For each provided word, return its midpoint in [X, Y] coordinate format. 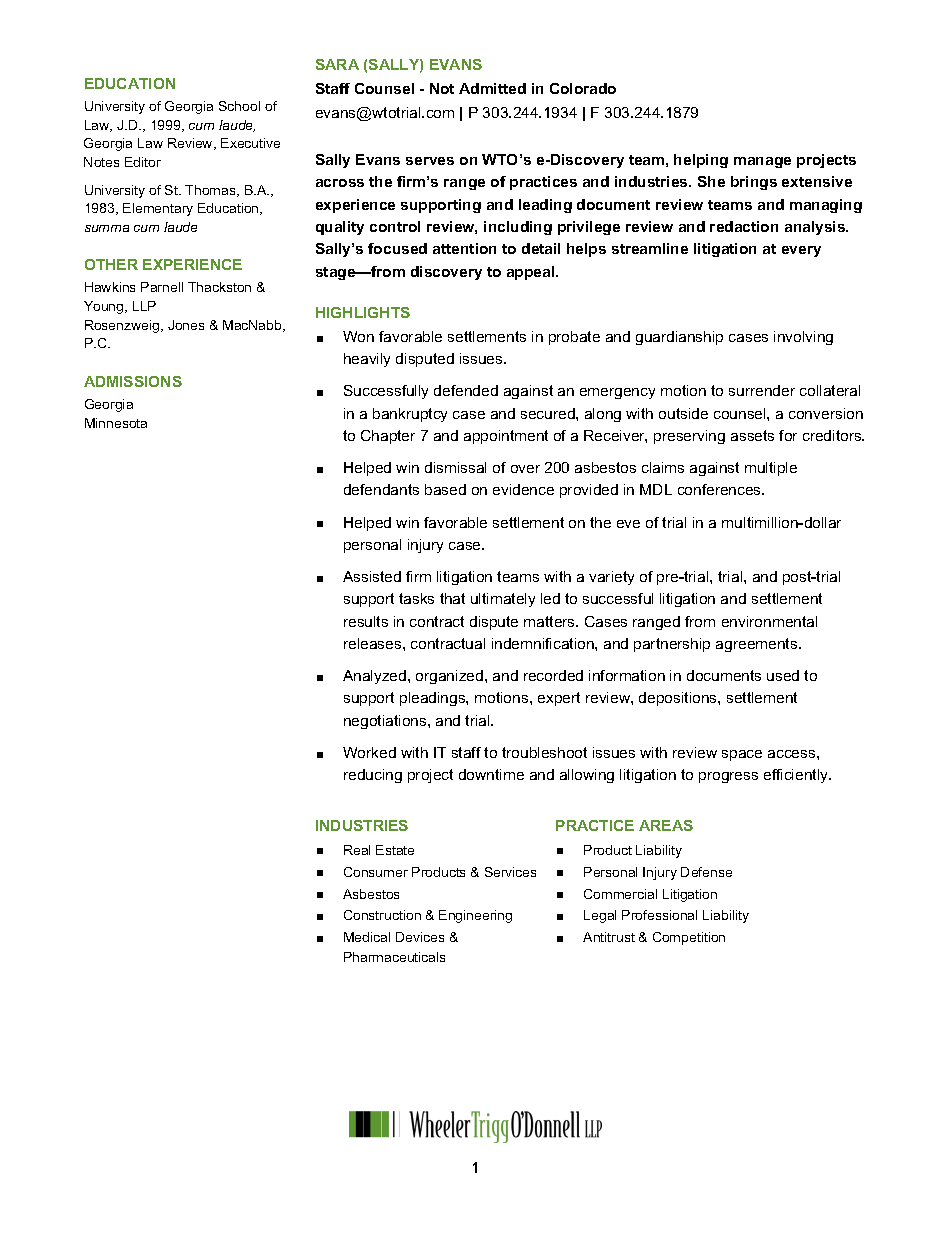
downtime [491, 774]
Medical [367, 937]
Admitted [492, 88]
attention [464, 248]
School [239, 106]
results [366, 621]
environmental [769, 621]
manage [762, 162]
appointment [506, 437]
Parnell [162, 287]
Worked [369, 752]
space [742, 755]
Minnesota [116, 423]
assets [752, 435]
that [452, 598]
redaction [744, 226]
